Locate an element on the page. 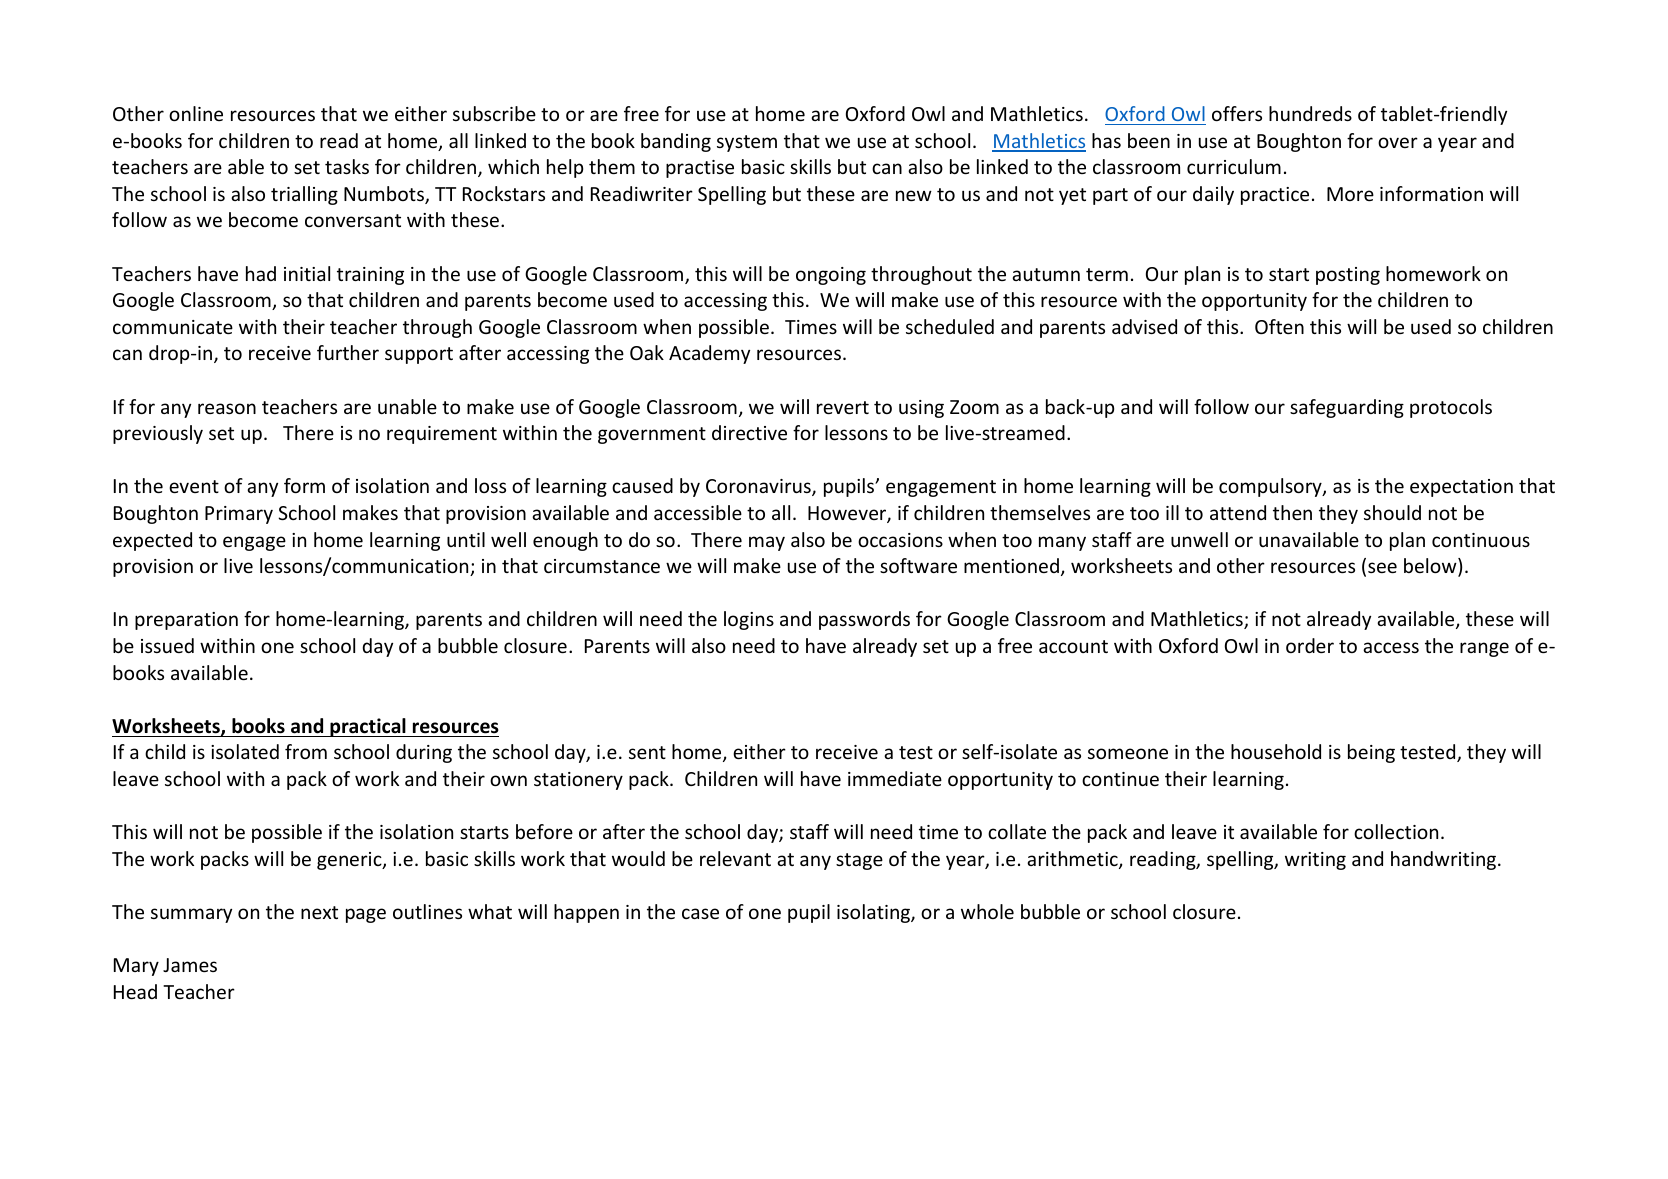  whole is located at coordinates (987, 911).
